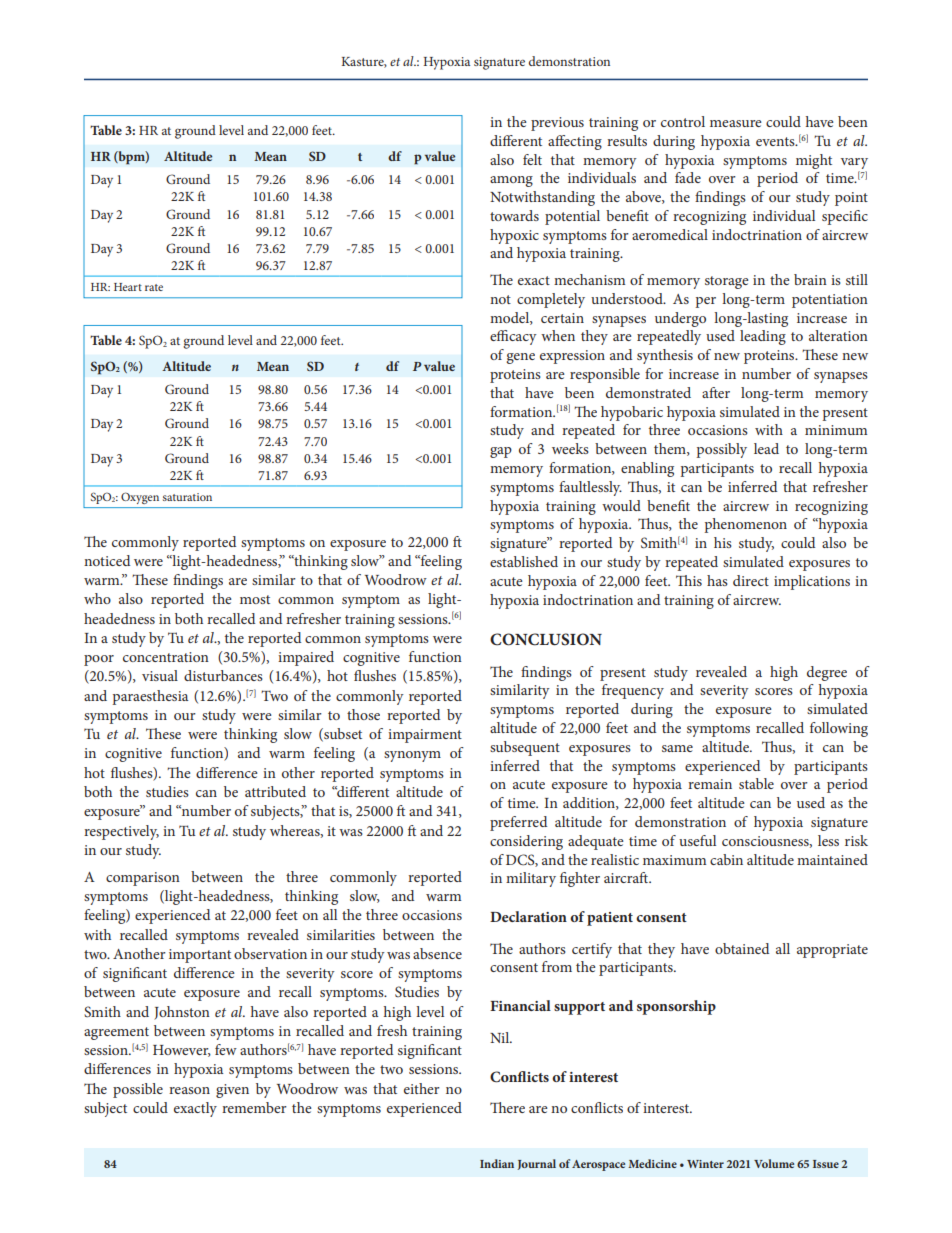 This document has height=1233, width=952. I want to click on preferred, so click(518, 823).
